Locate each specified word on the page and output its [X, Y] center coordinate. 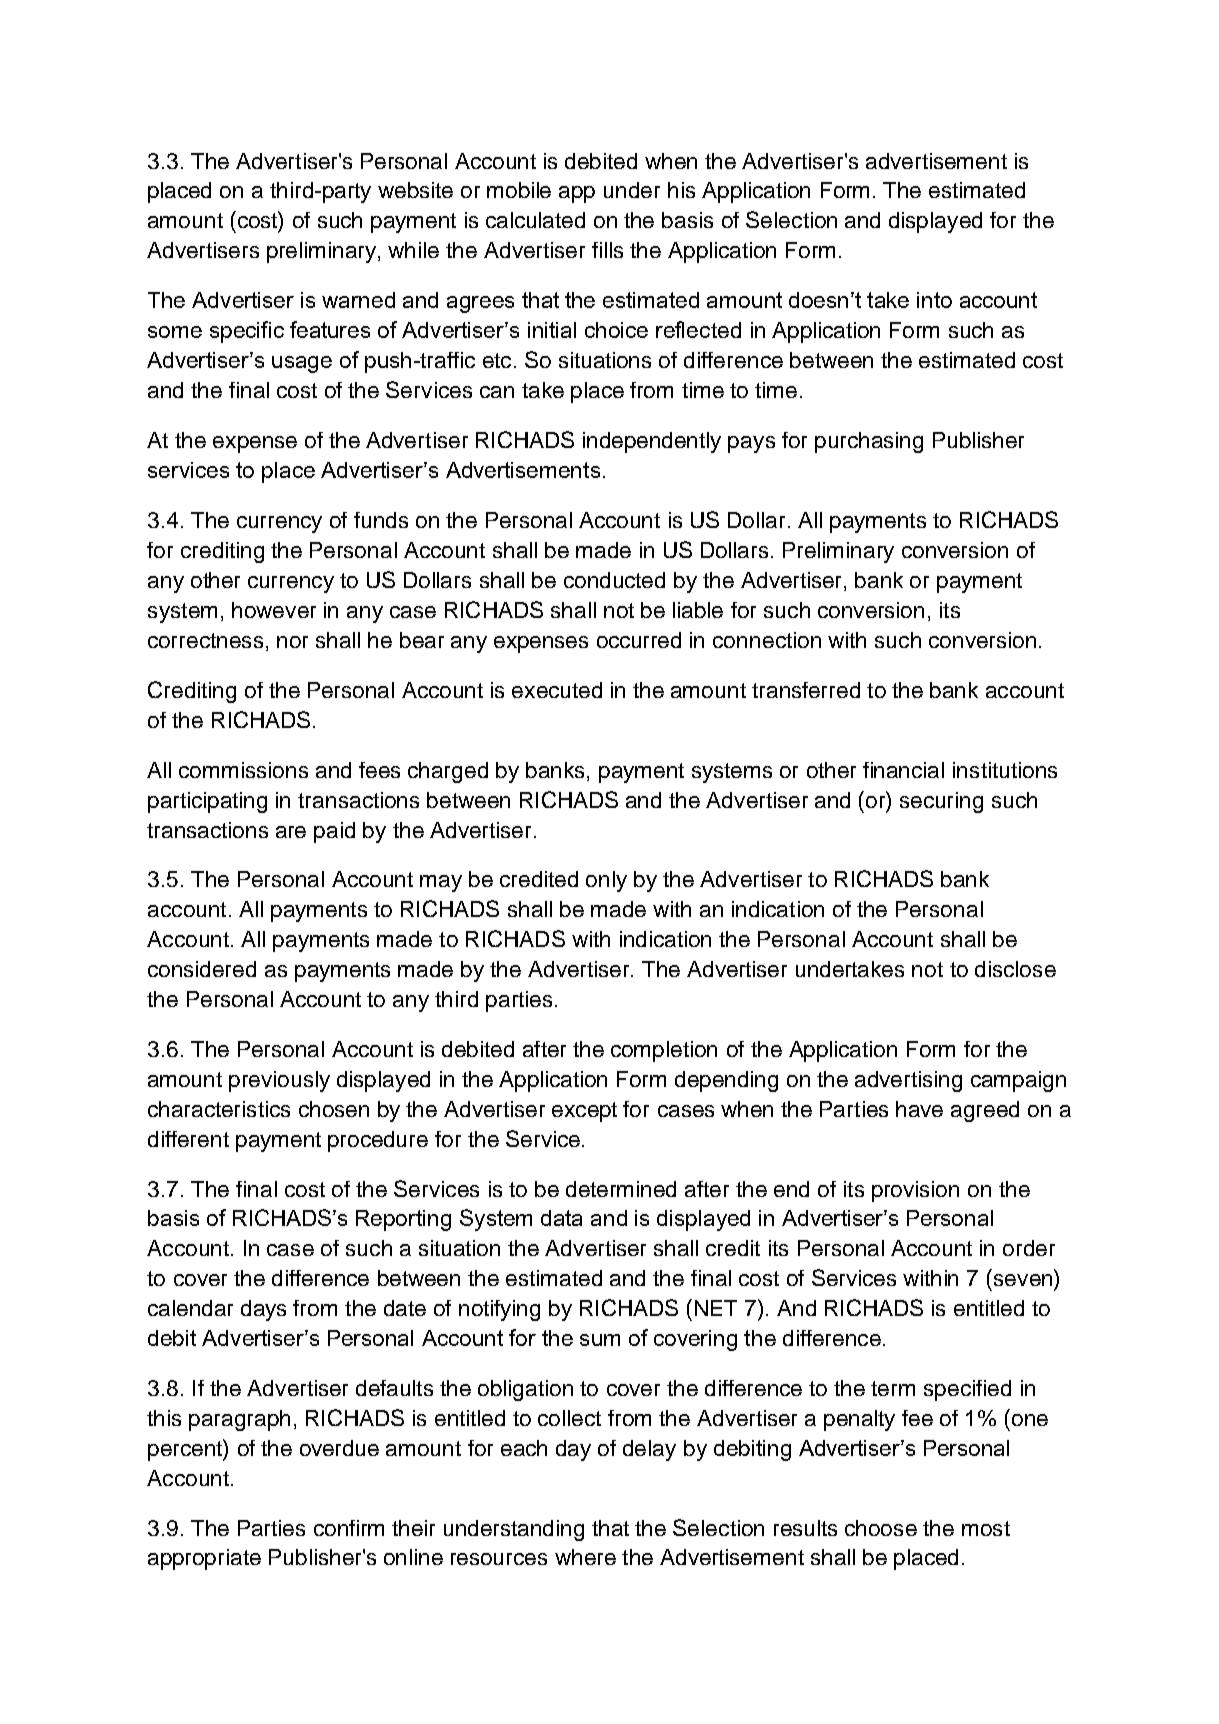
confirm [349, 1528]
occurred [639, 640]
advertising [908, 1081]
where [585, 1557]
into [934, 300]
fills [607, 250]
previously [279, 1081]
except [584, 1112]
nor [292, 642]
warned [358, 300]
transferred [806, 690]
